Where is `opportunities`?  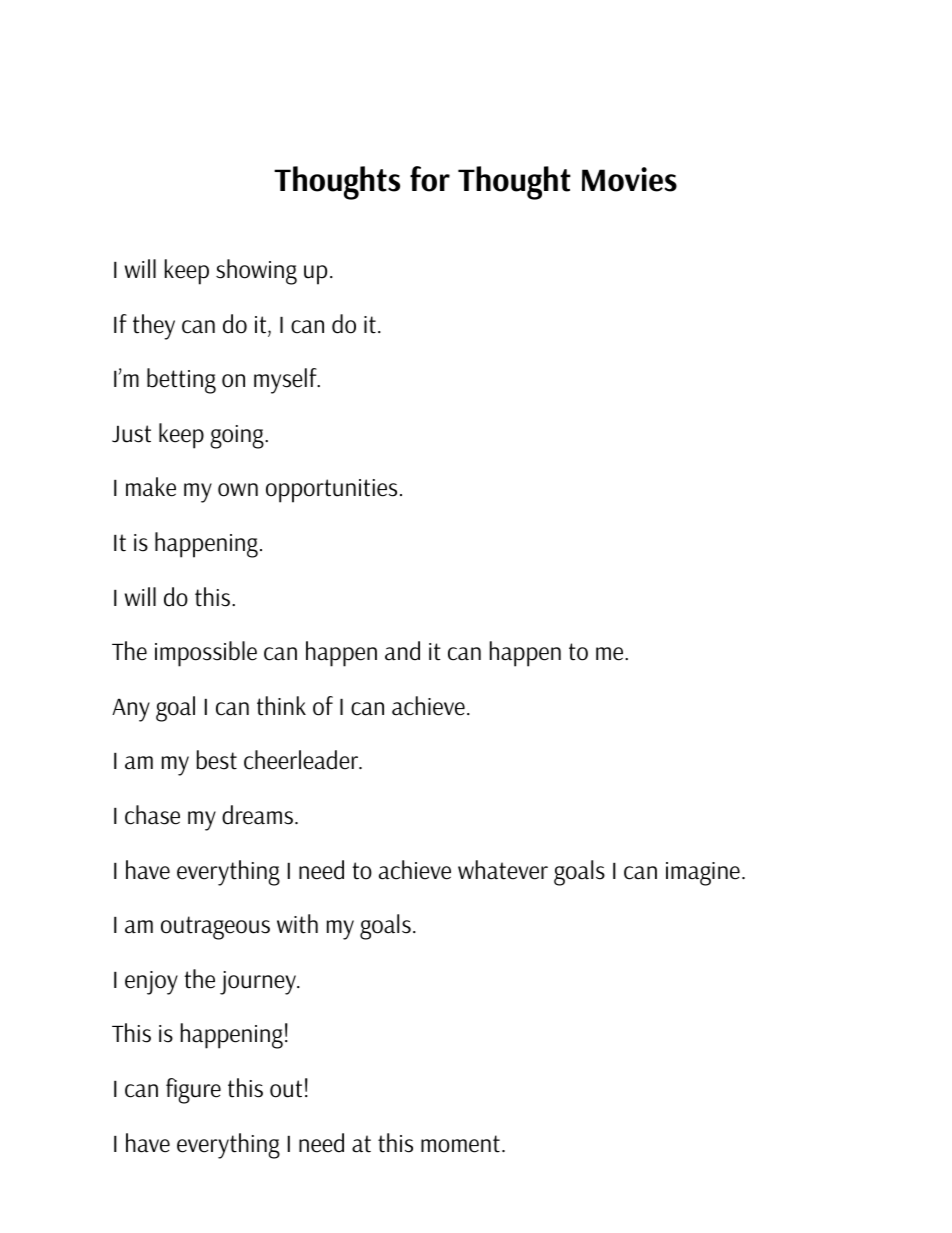
opportunities is located at coordinates (331, 491).
